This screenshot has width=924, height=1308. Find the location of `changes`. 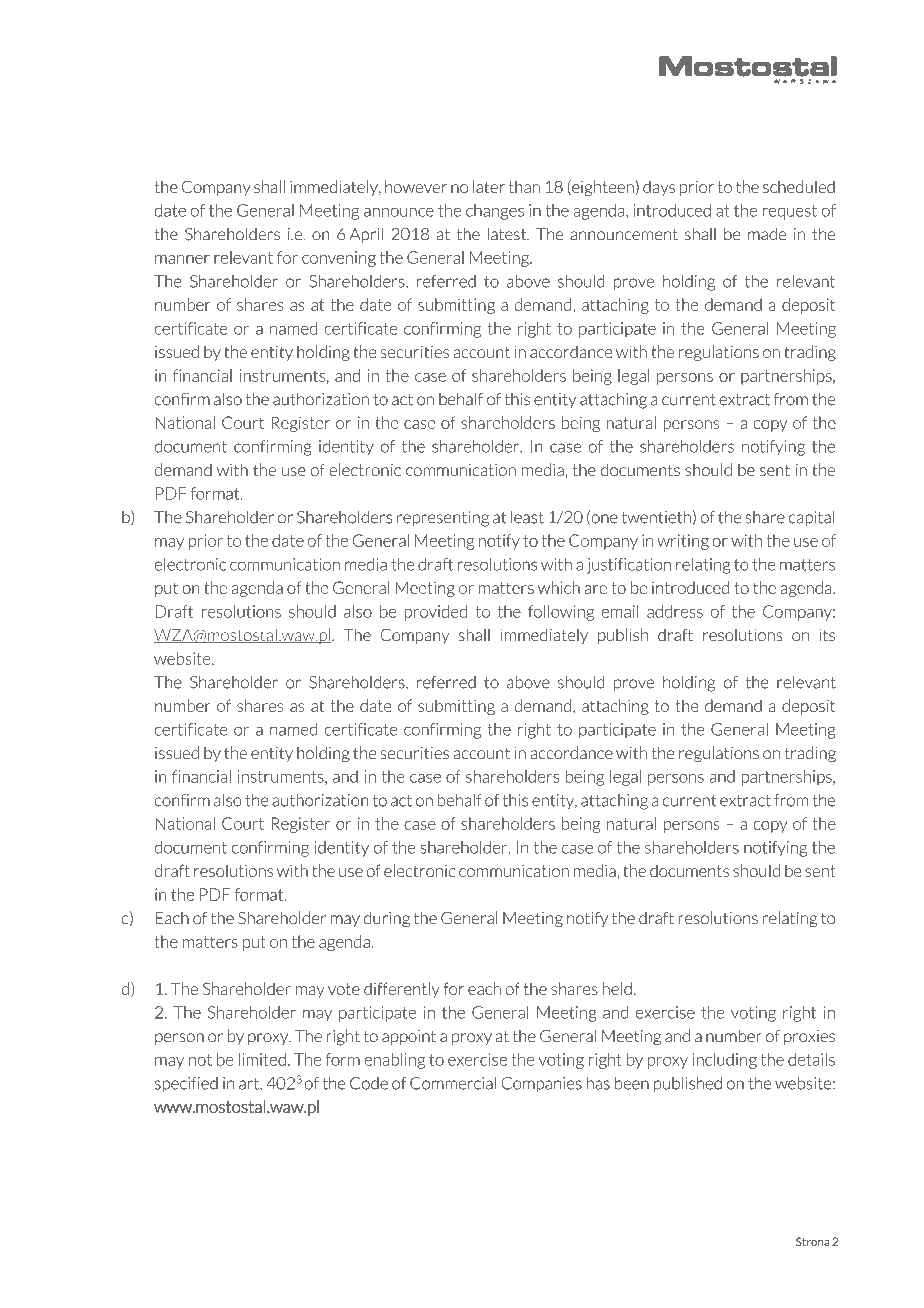

changes is located at coordinates (495, 212).
